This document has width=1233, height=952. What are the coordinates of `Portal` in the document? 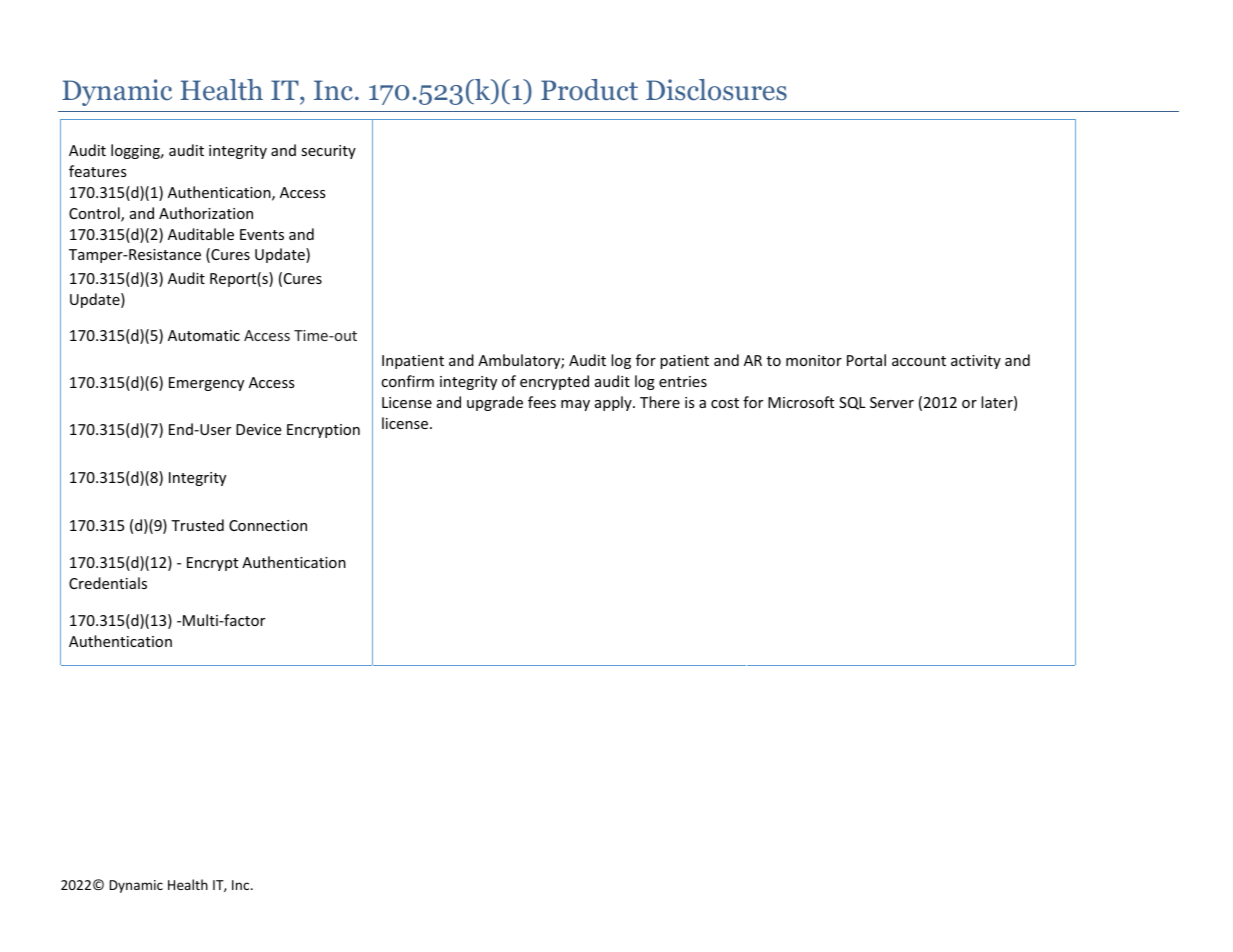 It's located at (866, 360).
